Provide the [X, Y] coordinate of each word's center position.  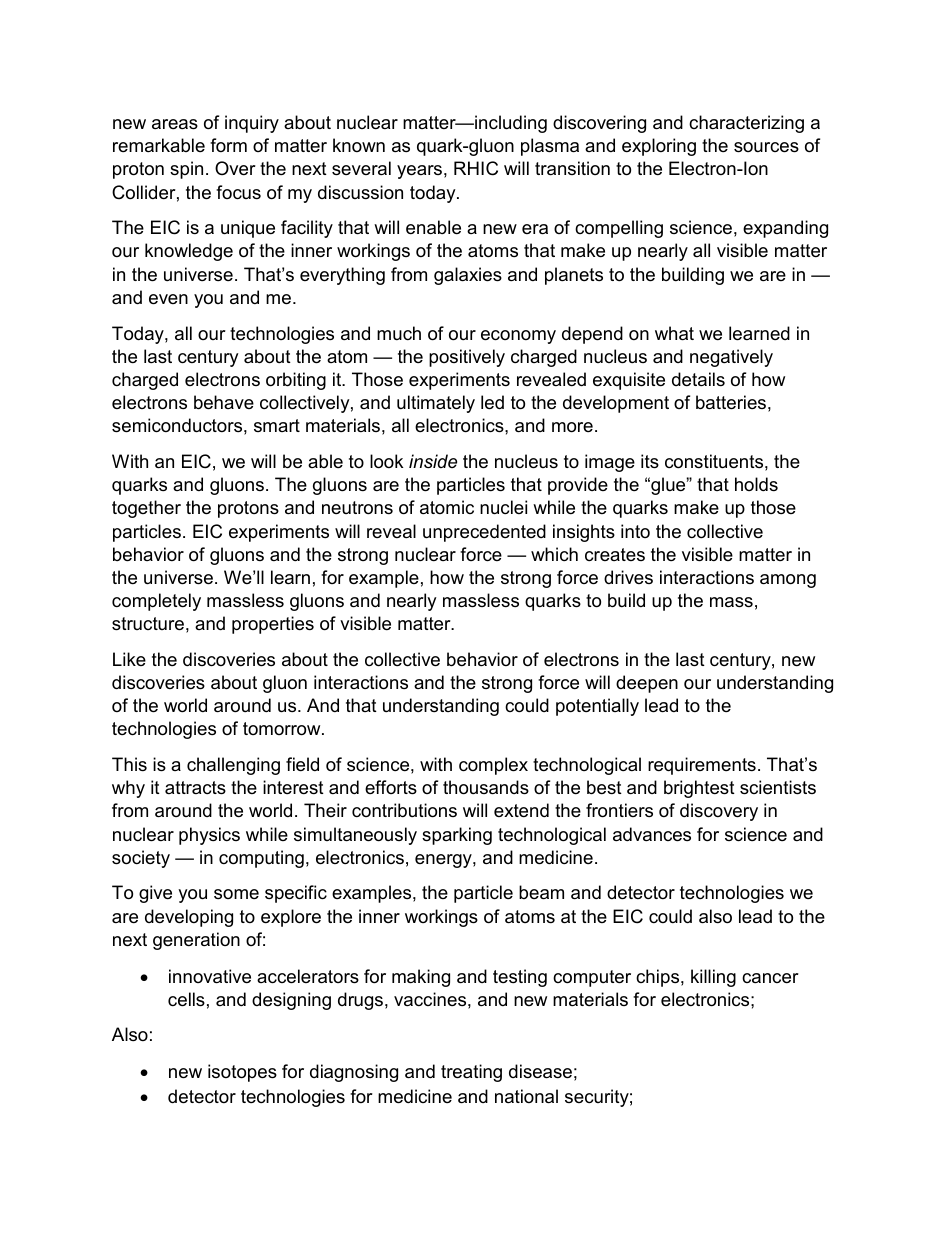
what [674, 333]
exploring [659, 147]
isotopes [242, 1073]
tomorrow [283, 729]
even [168, 299]
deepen [647, 684]
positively [467, 358]
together [146, 509]
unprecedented [484, 533]
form [228, 145]
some [236, 894]
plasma [550, 147]
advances [652, 834]
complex [493, 766]
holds [756, 484]
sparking [457, 836]
